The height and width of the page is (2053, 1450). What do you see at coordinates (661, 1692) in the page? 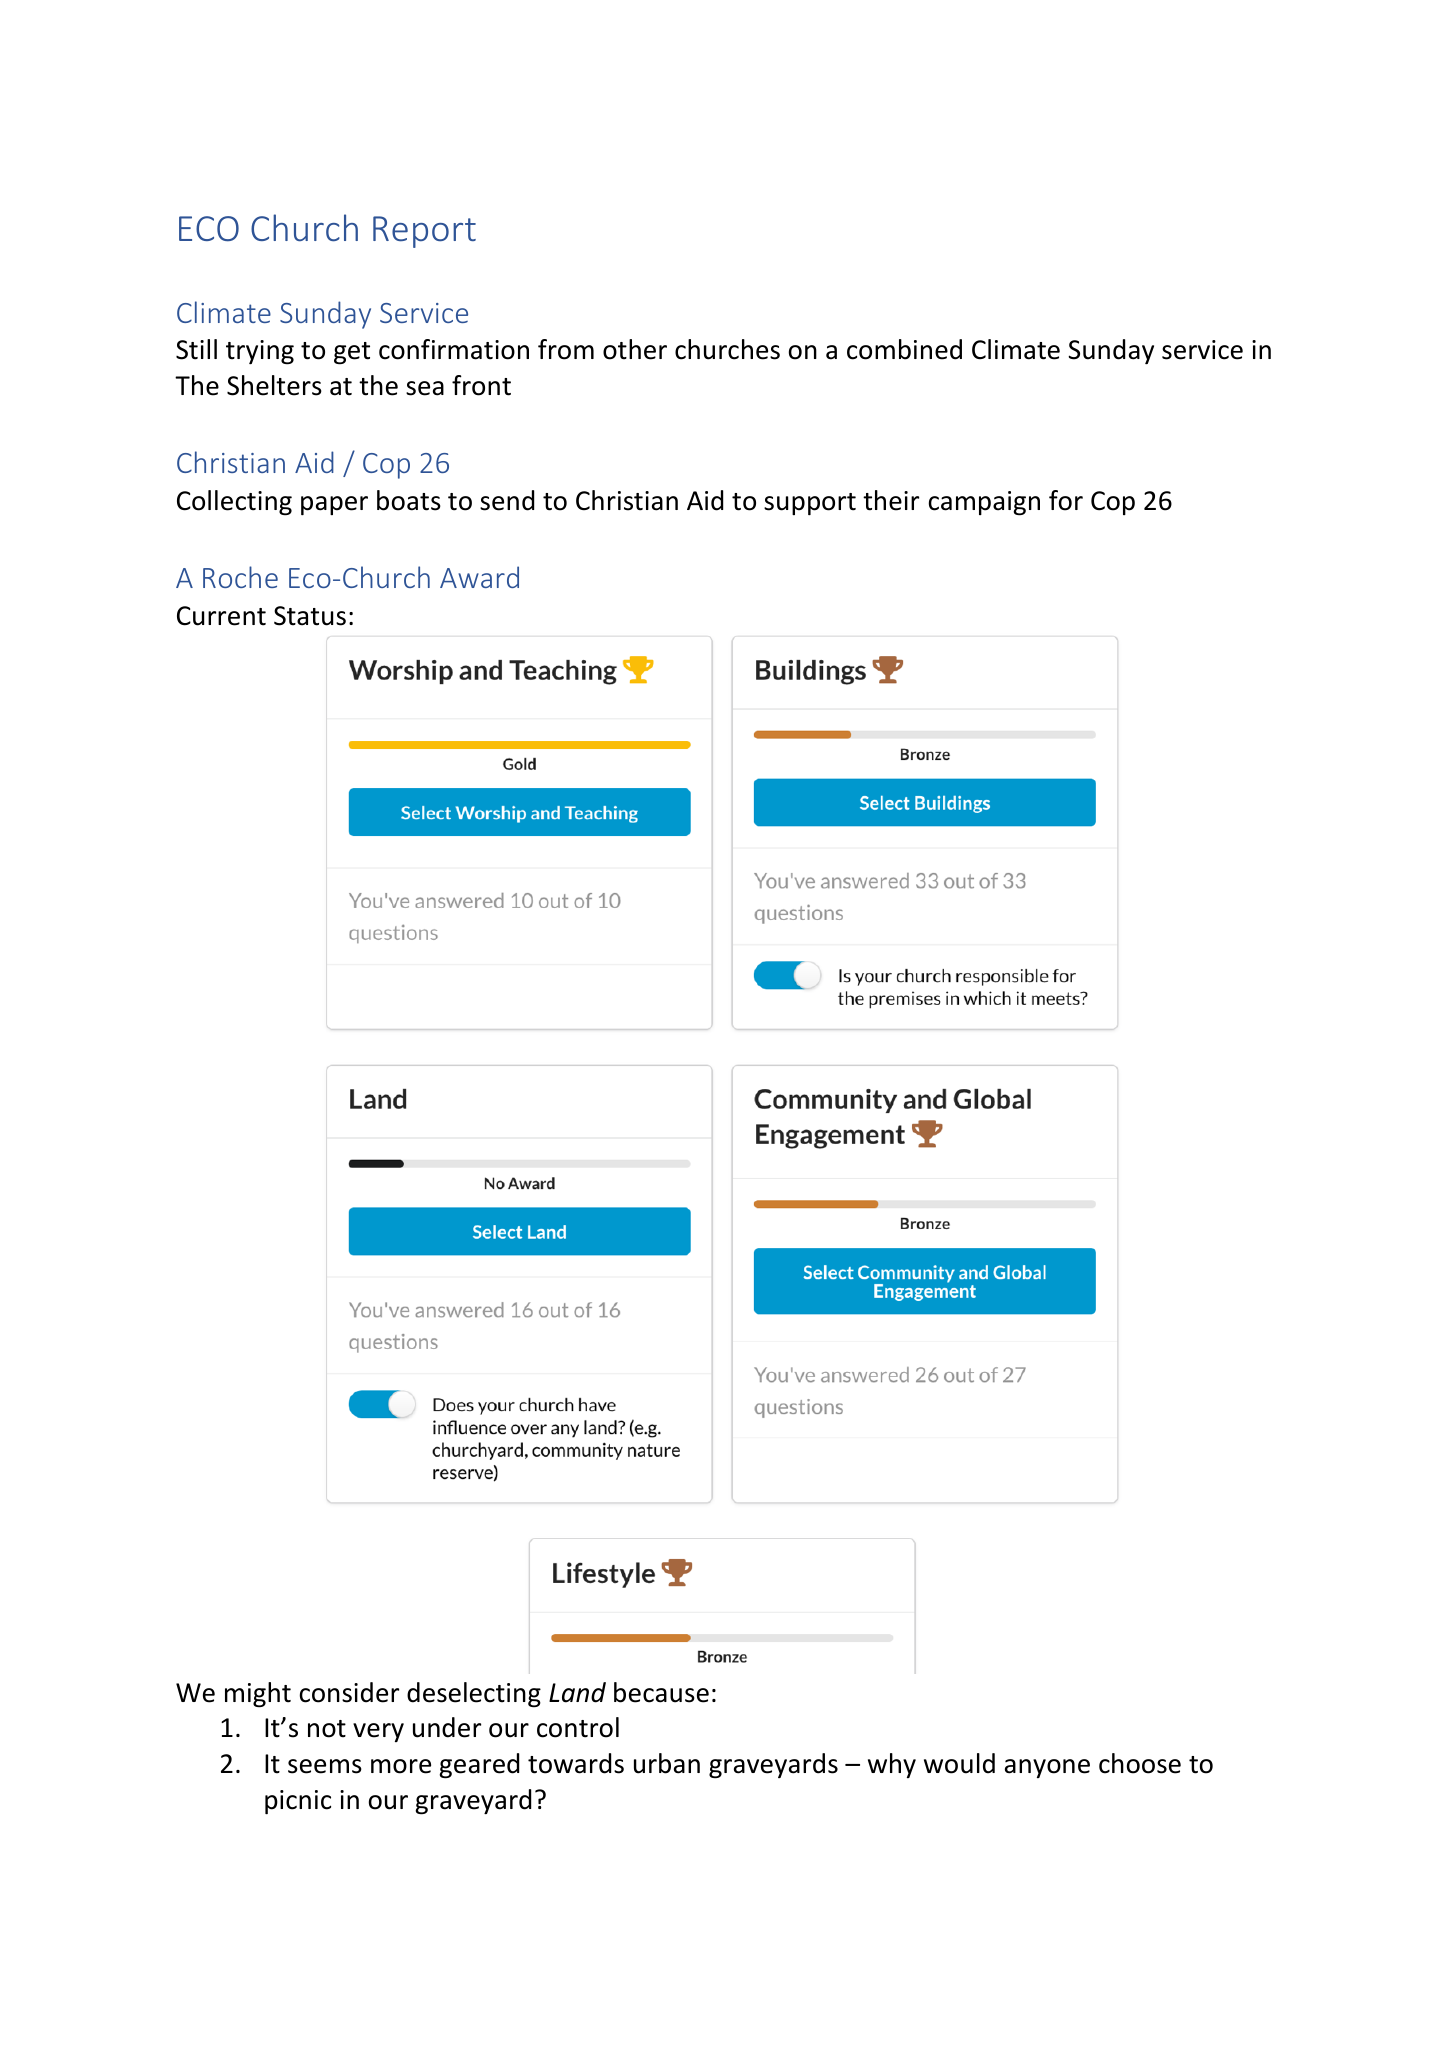
I see `because` at bounding box center [661, 1692].
